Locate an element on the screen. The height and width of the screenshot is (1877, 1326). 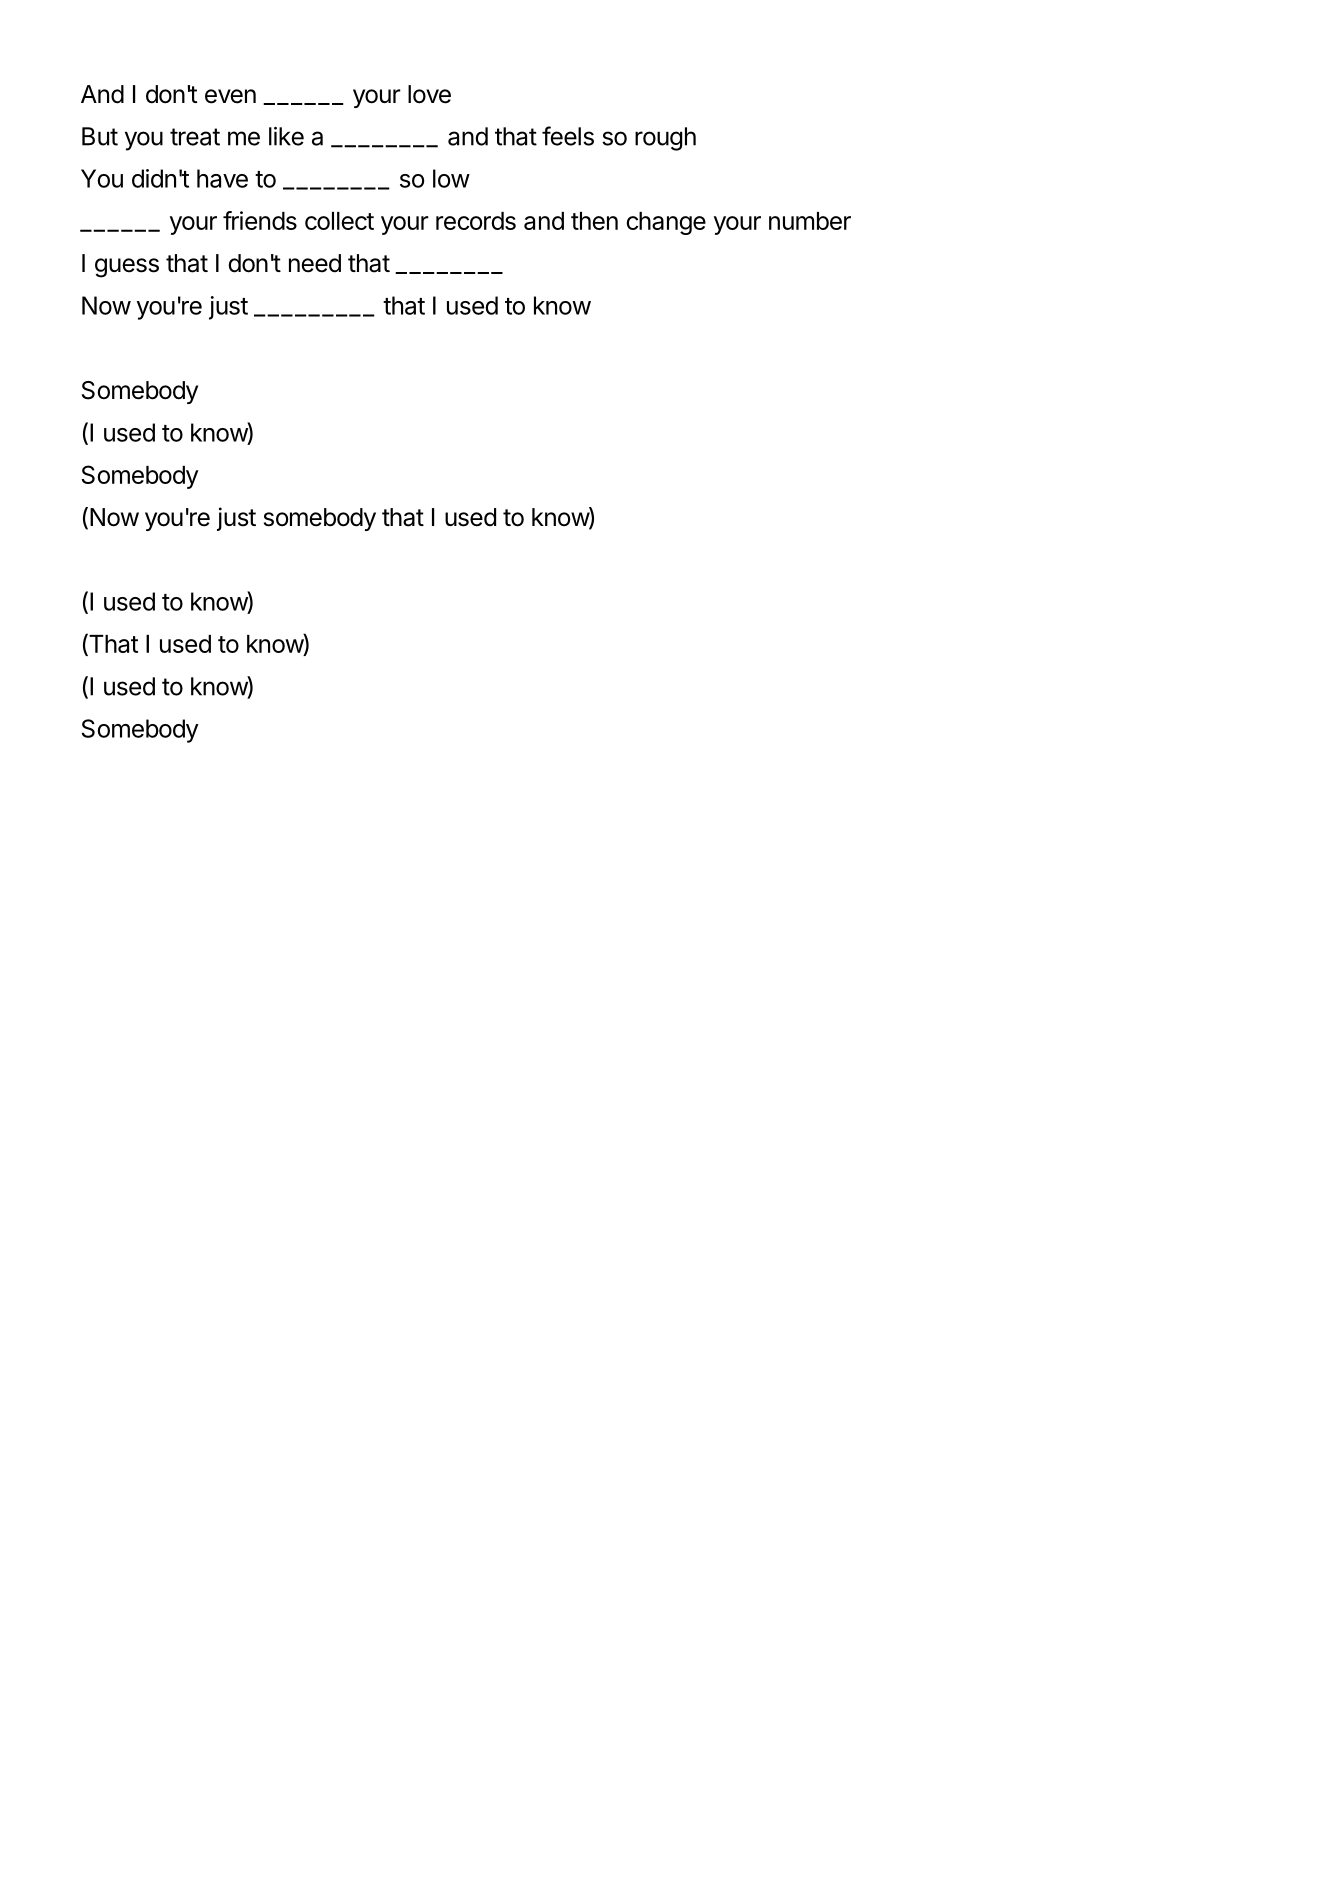
love is located at coordinates (429, 94).
